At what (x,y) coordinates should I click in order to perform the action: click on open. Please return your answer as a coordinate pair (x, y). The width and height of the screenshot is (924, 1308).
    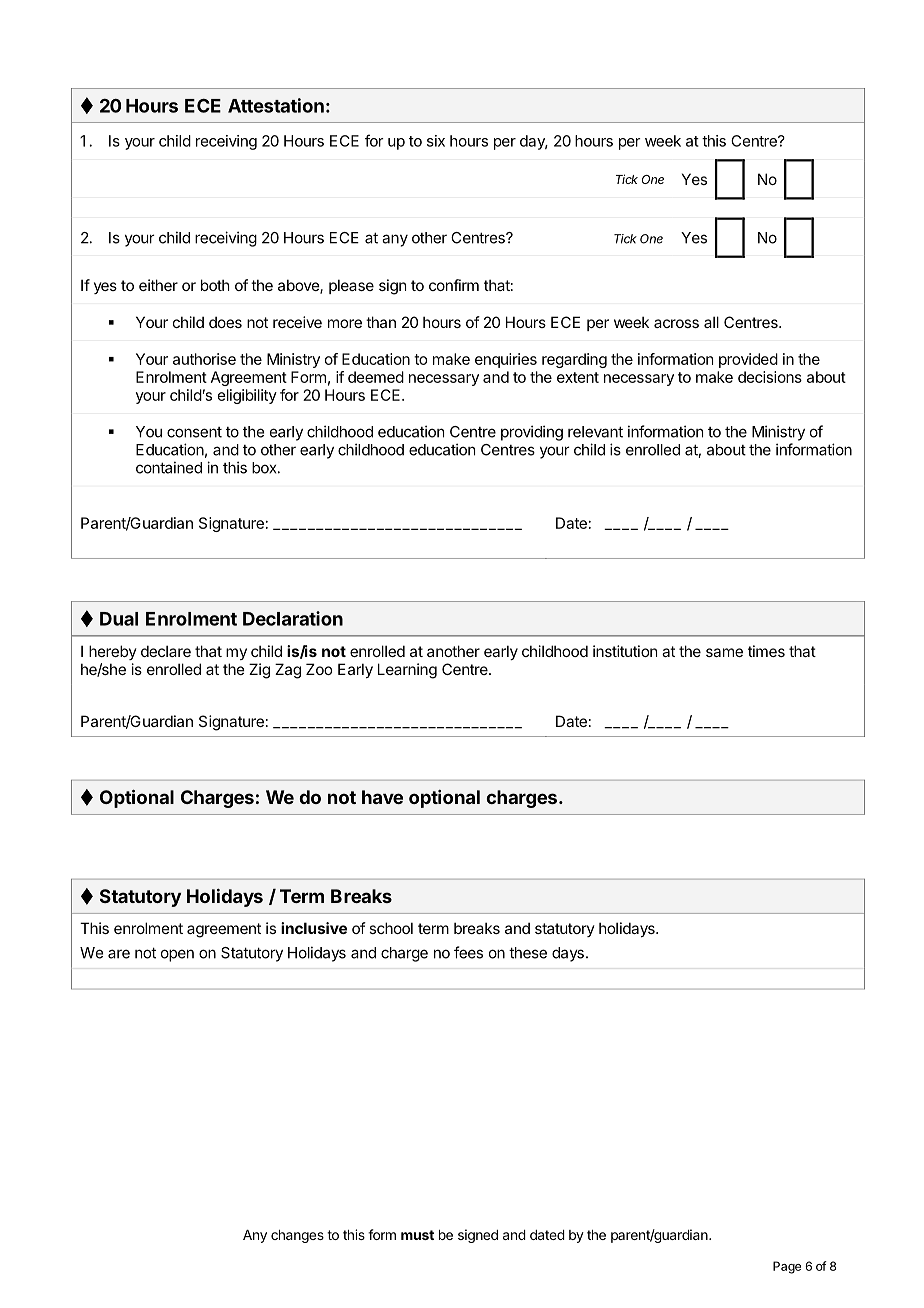
    Looking at the image, I should click on (177, 955).
